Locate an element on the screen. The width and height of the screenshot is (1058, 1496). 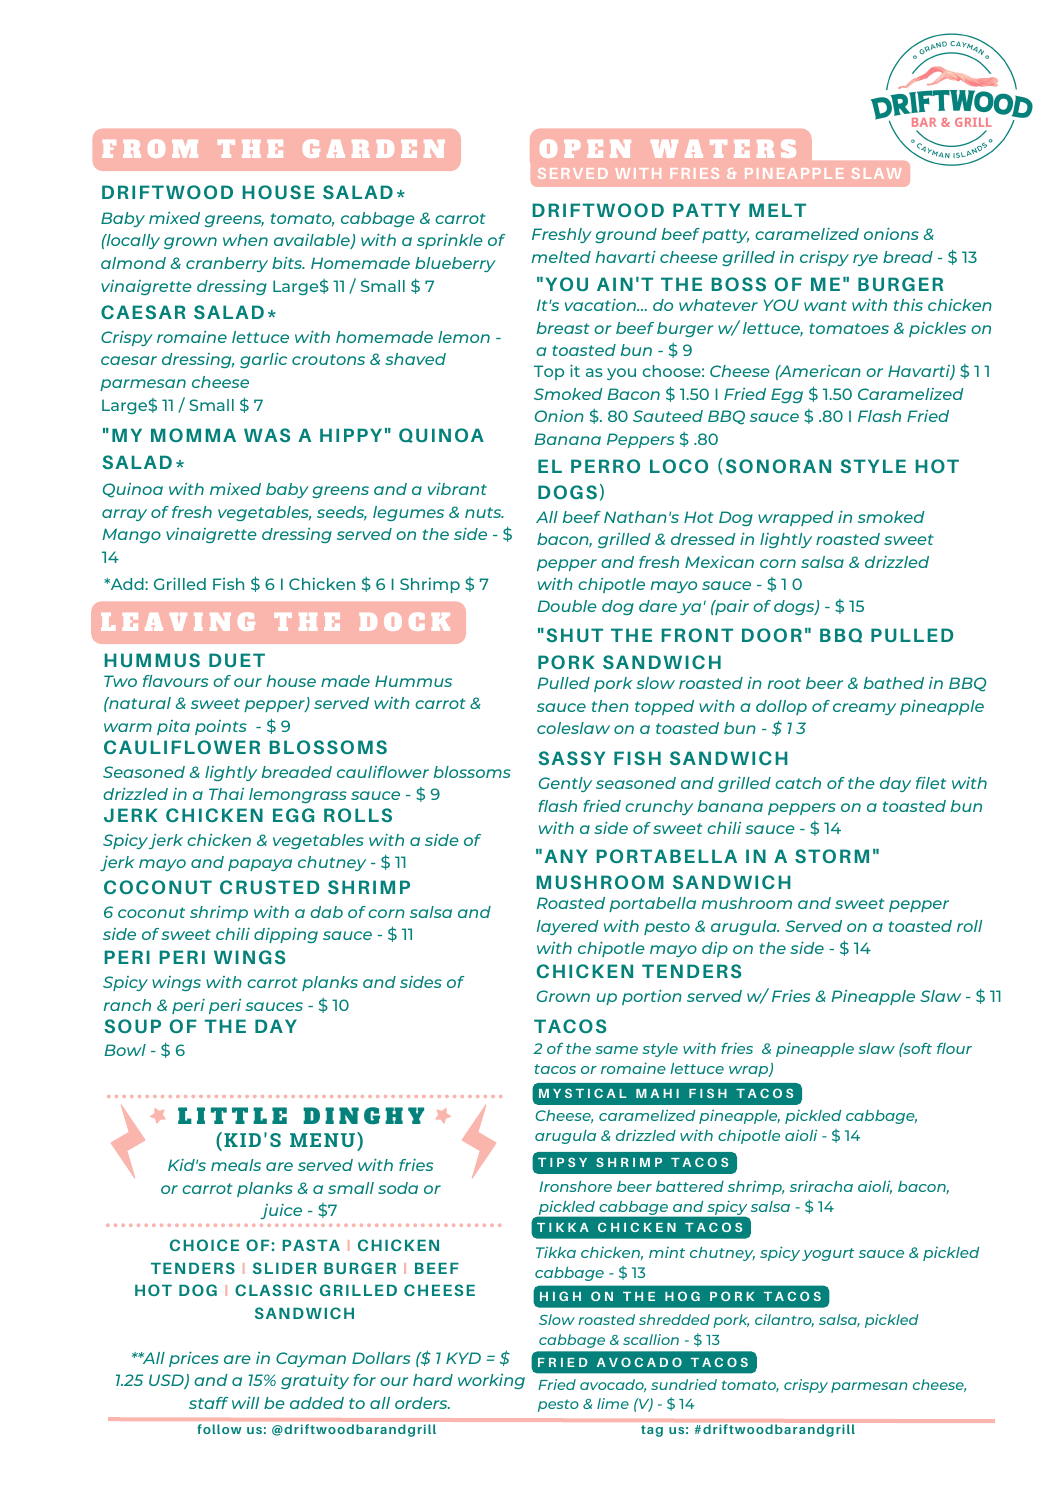
STORM is located at coordinates (832, 856).
